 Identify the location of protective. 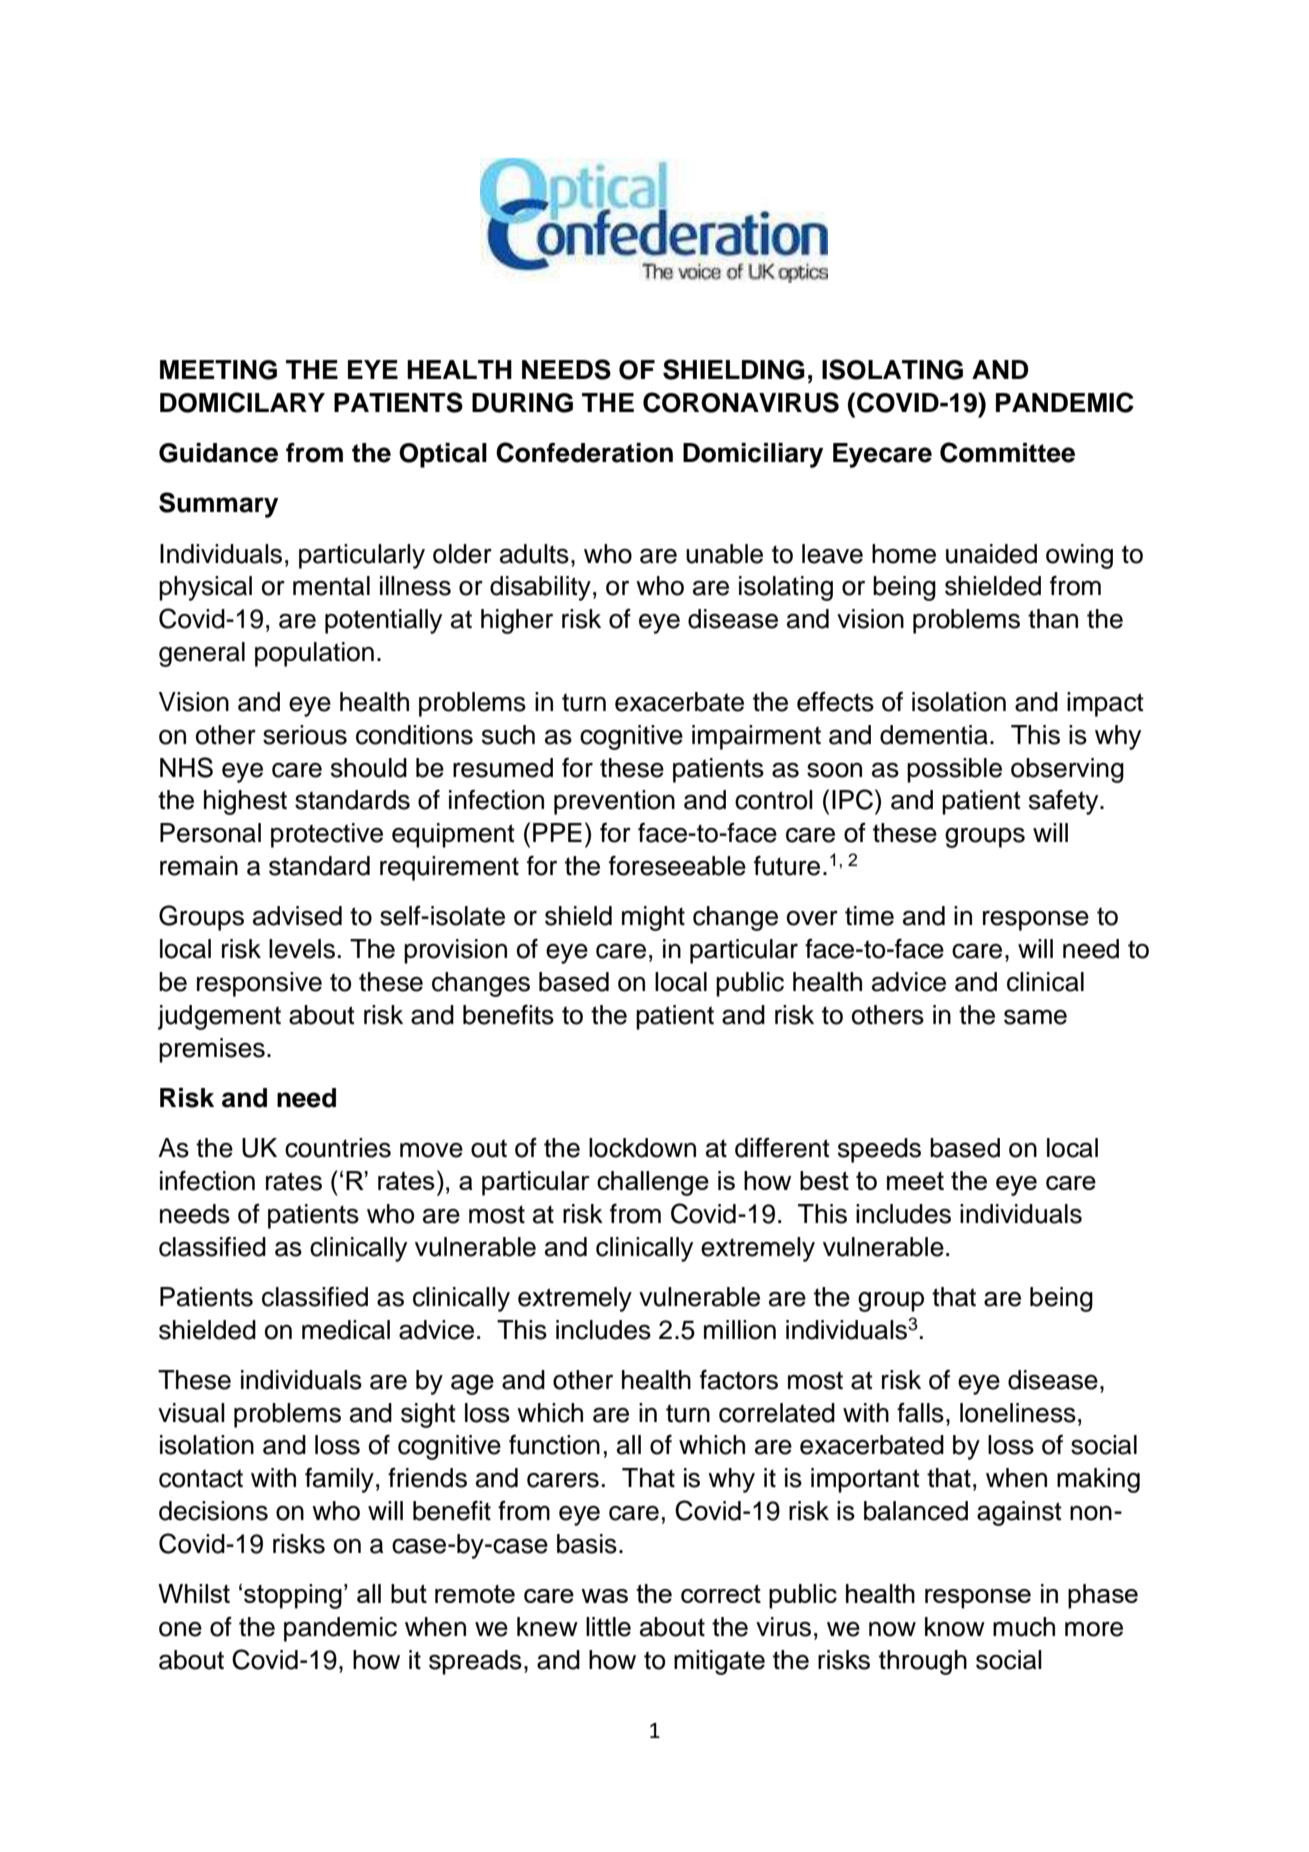
(327, 835).
